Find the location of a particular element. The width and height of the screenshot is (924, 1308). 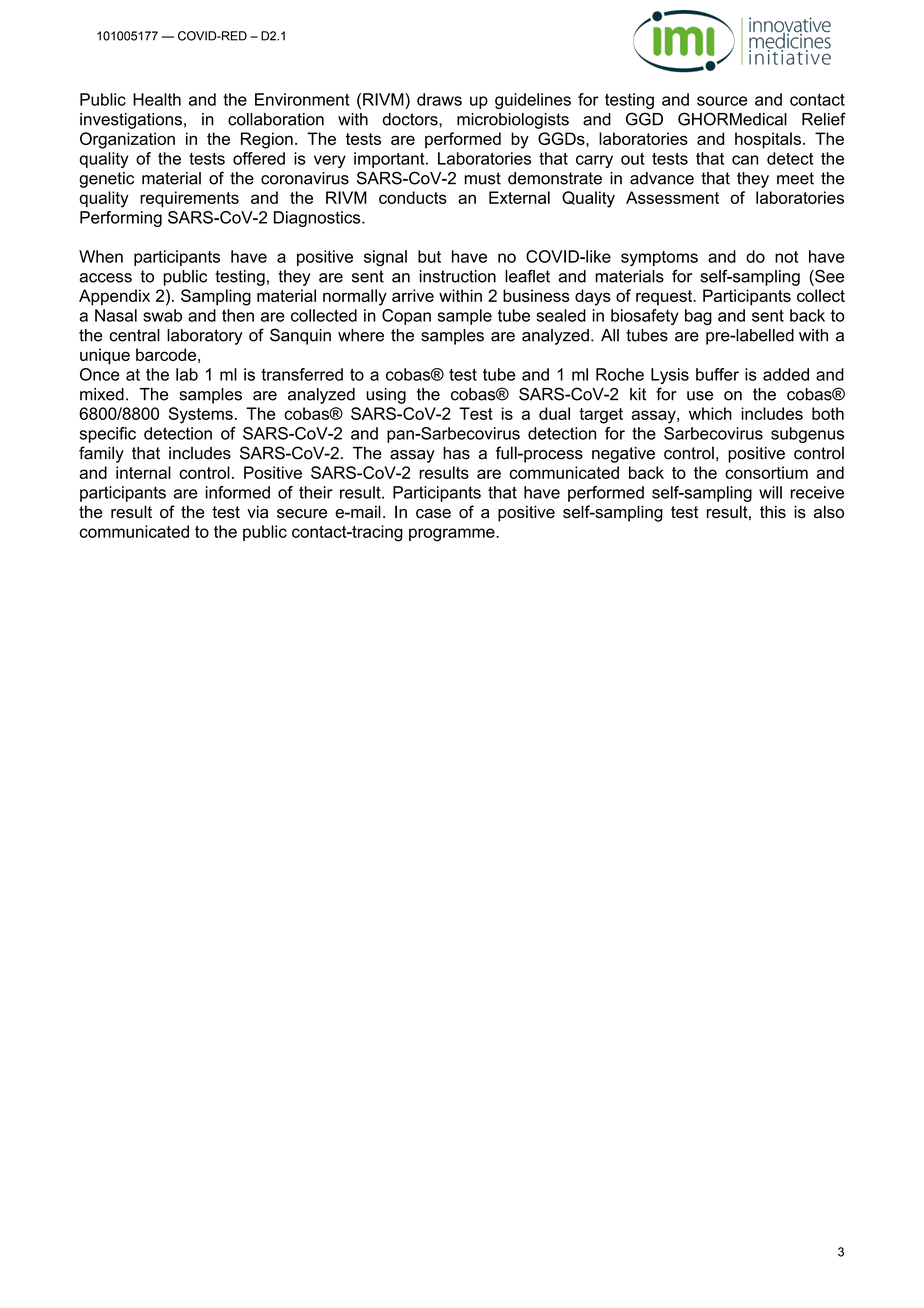

via is located at coordinates (257, 512).
